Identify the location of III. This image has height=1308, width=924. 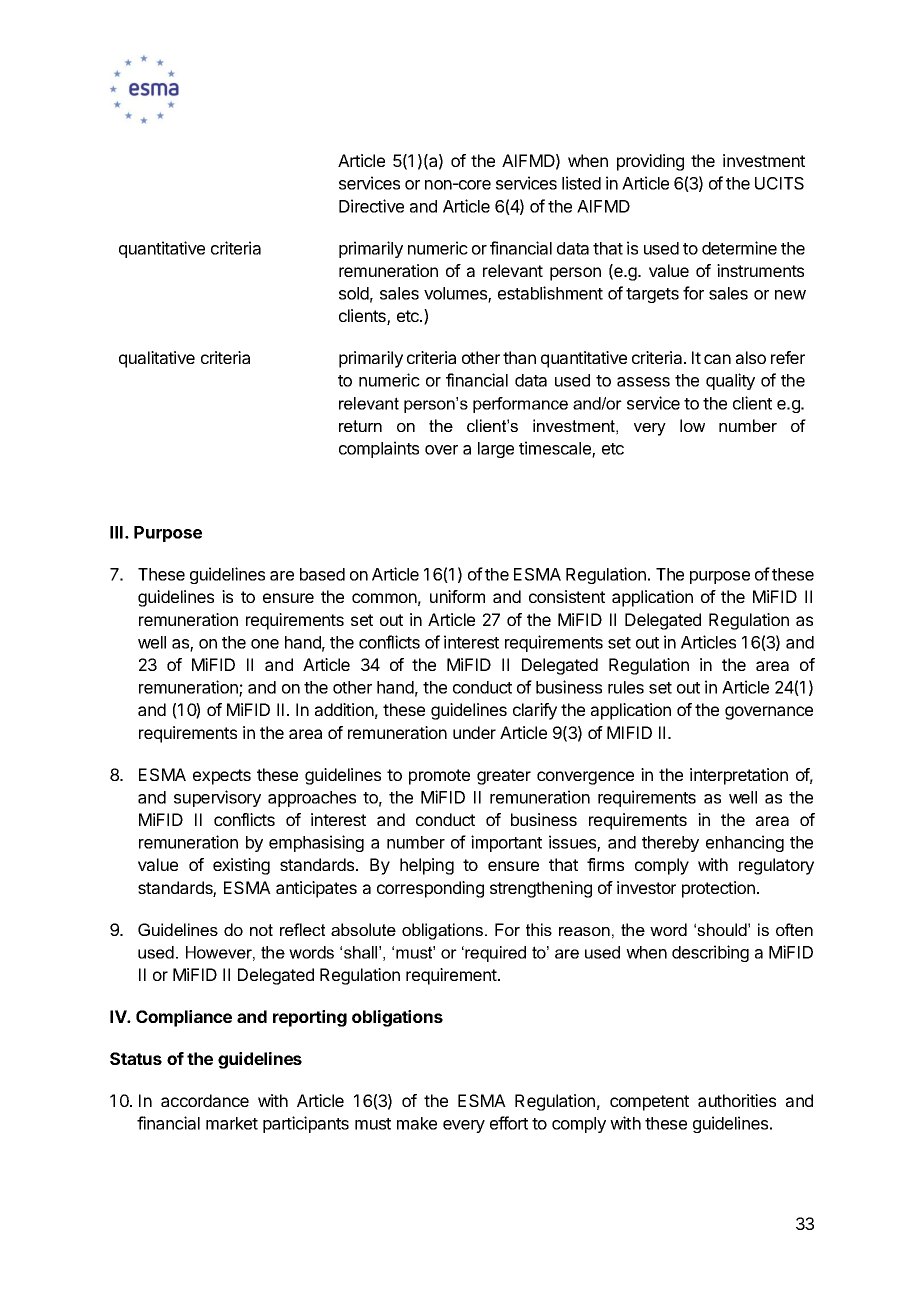
(118, 532).
